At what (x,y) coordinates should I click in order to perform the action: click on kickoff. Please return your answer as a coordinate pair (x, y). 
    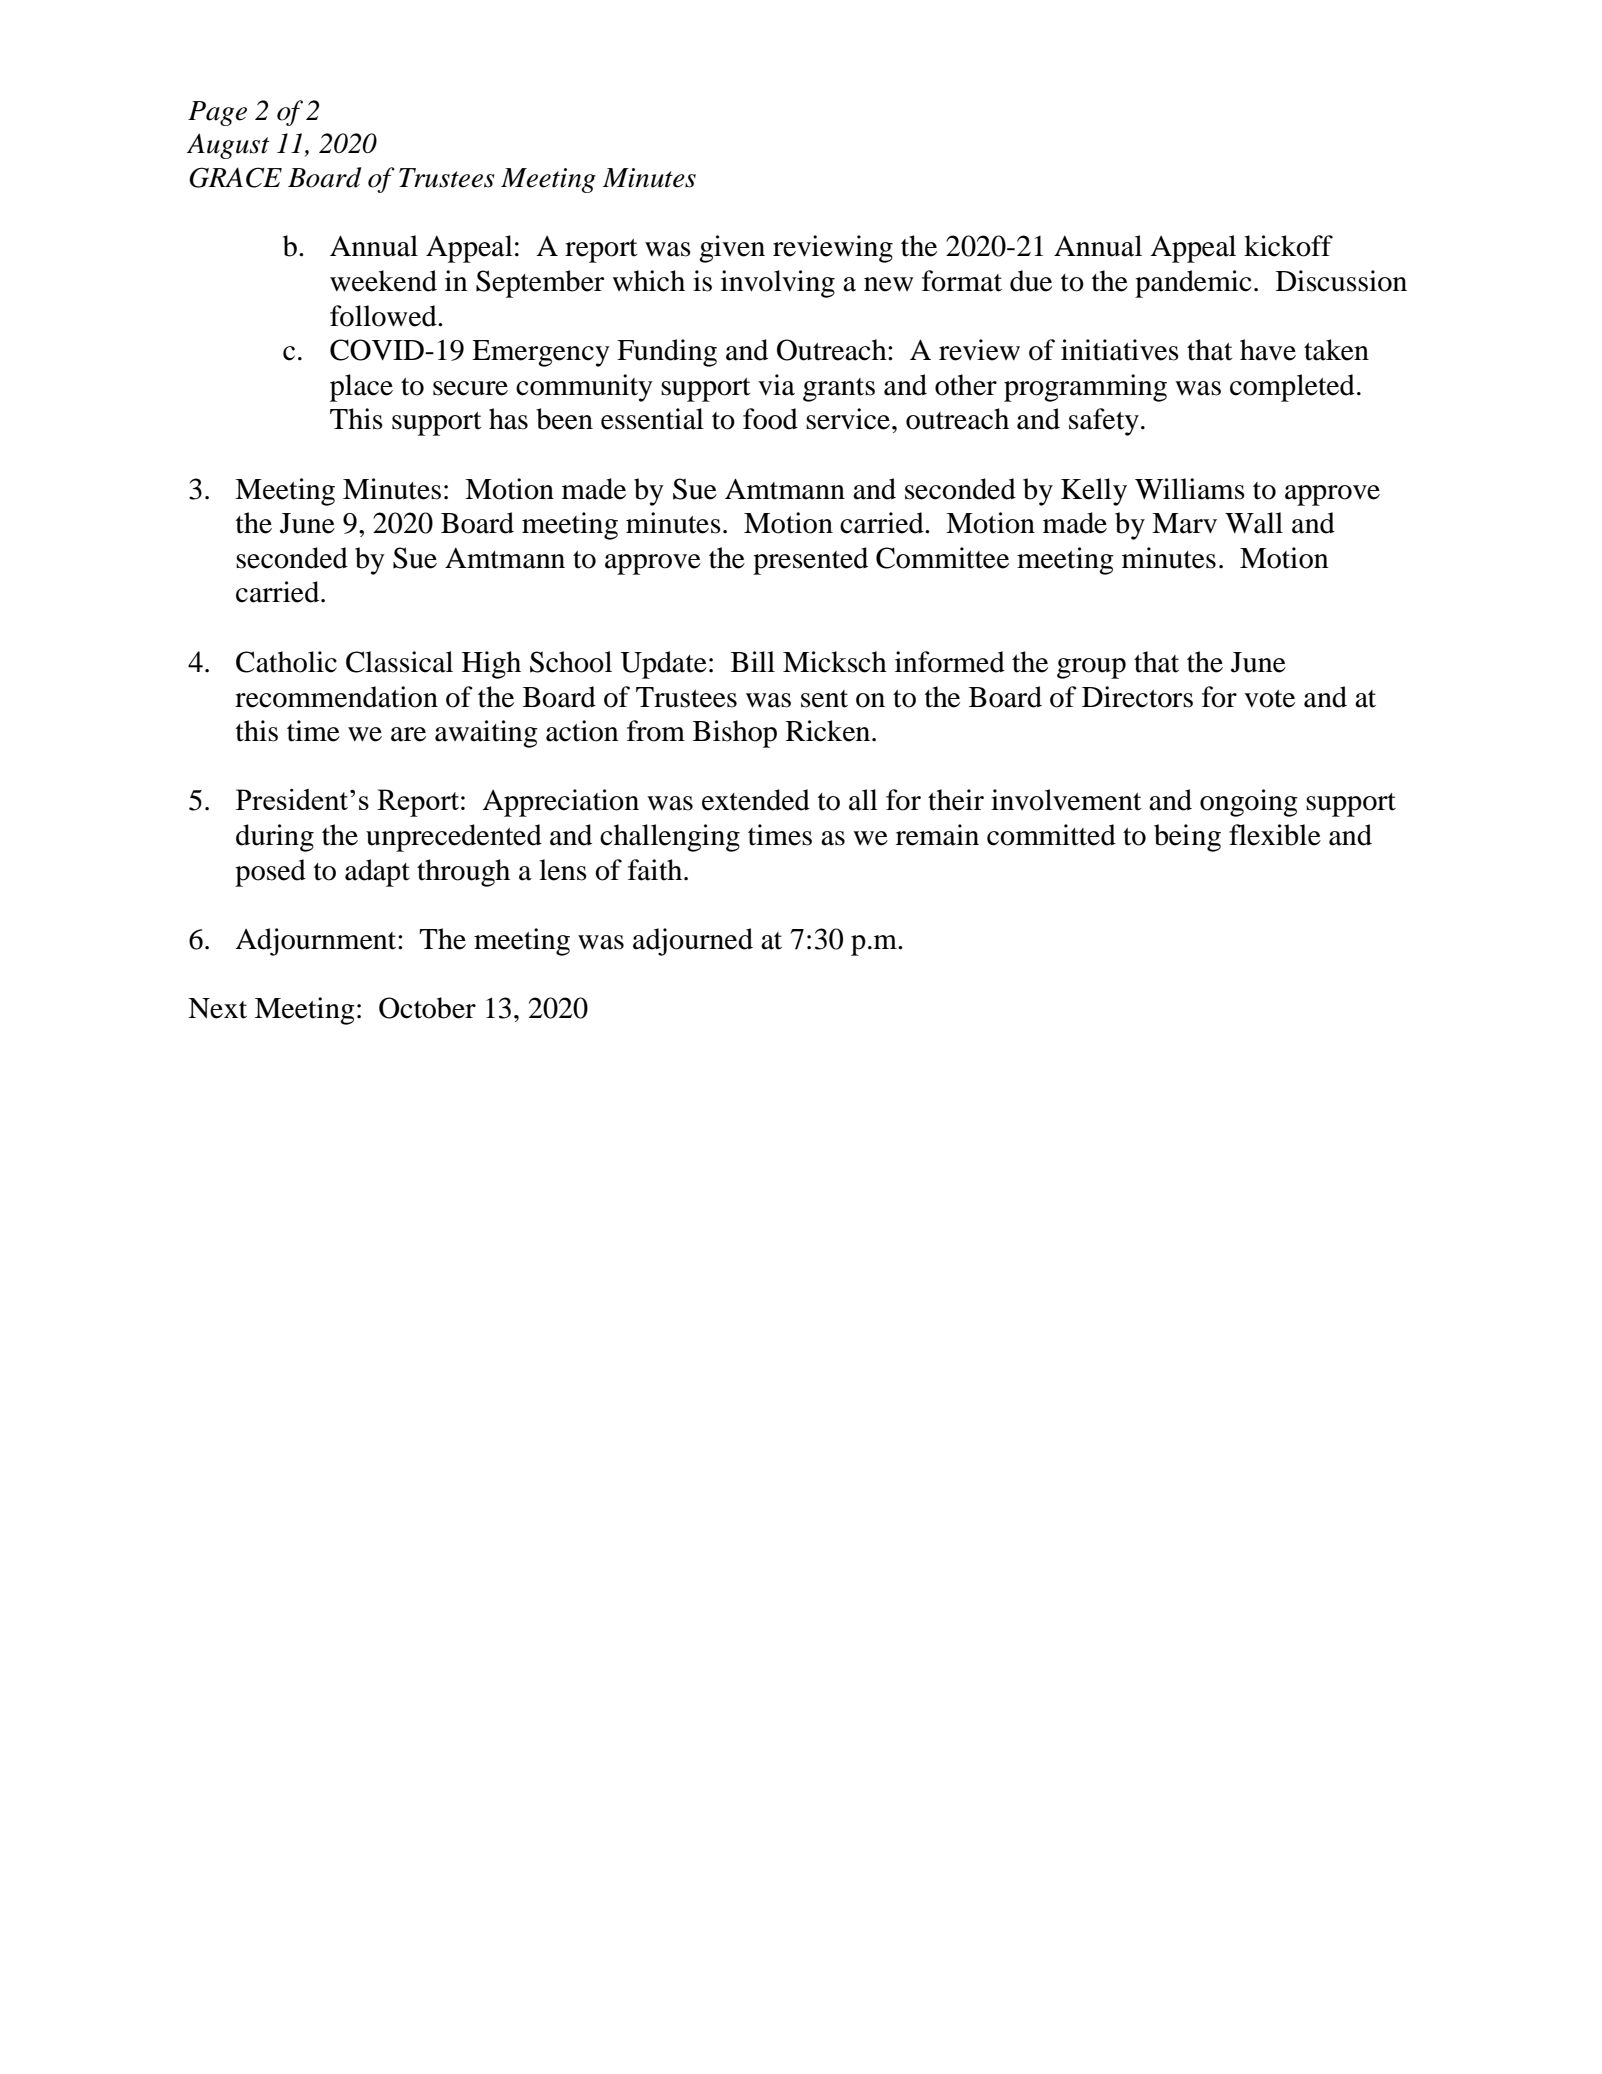
    Looking at the image, I should click on (1288, 246).
